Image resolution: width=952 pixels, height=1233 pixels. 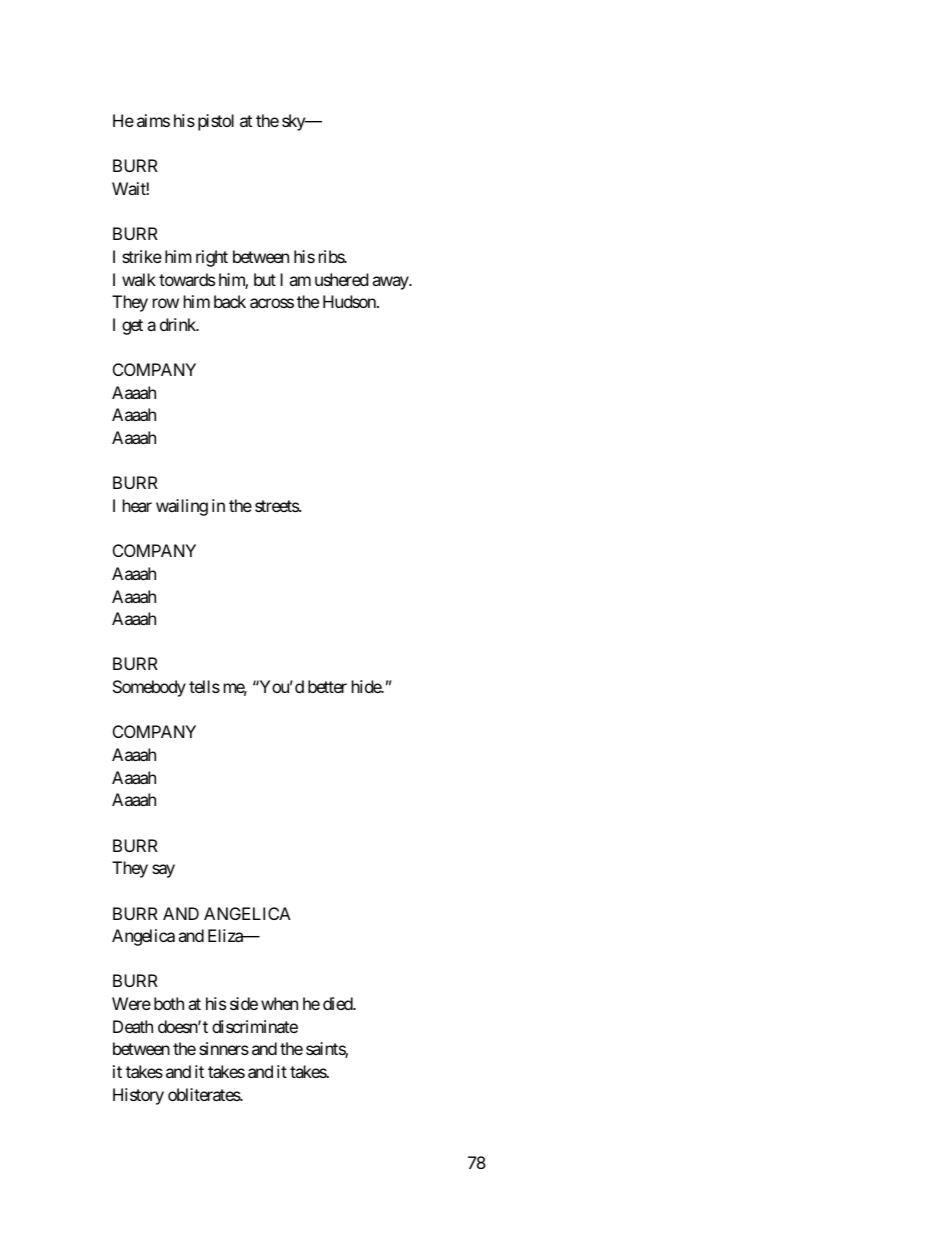 What do you see at coordinates (350, 301) in the document?
I see `Hudson` at bounding box center [350, 301].
